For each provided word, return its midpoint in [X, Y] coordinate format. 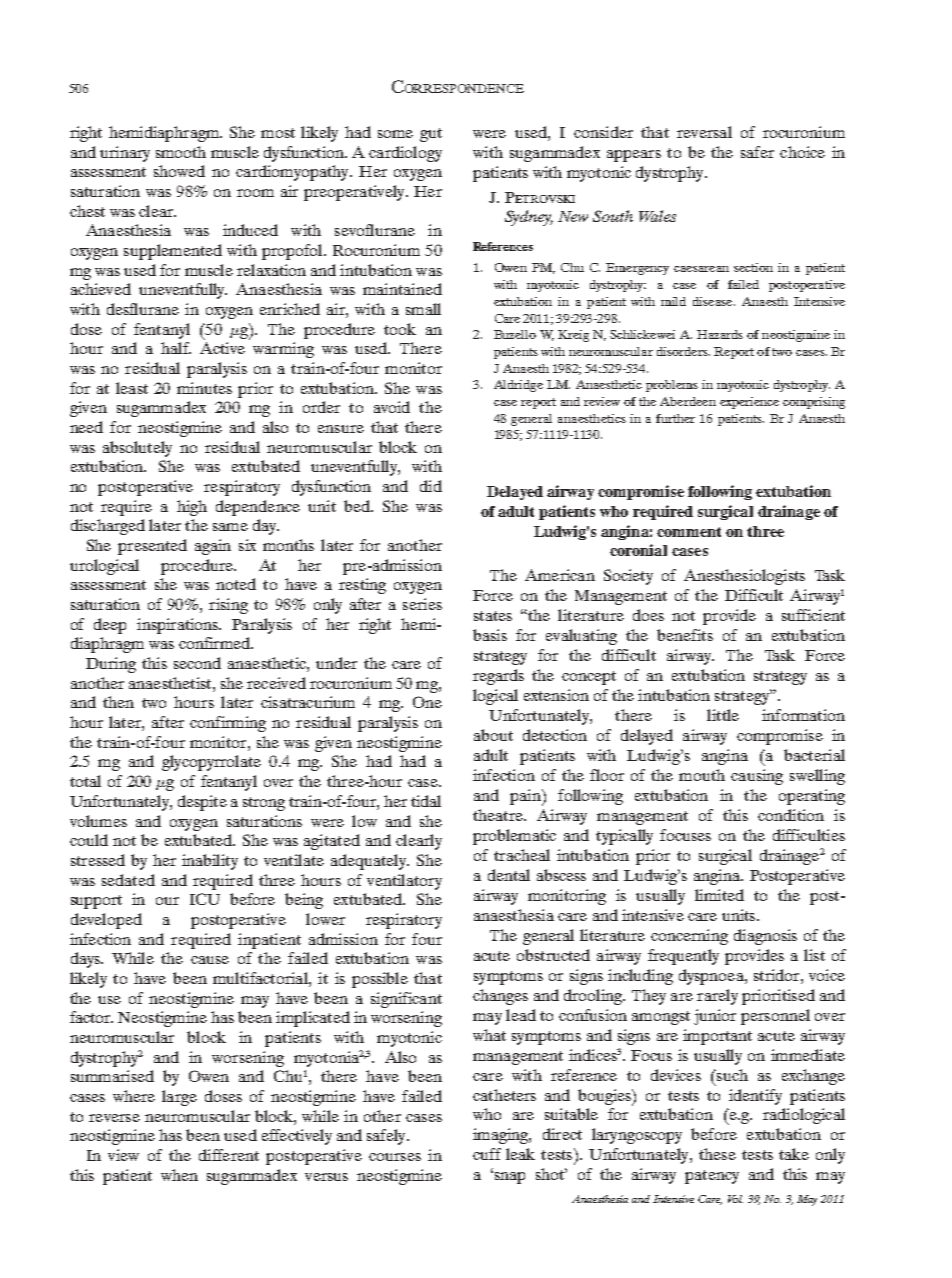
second [197, 663]
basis [490, 635]
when [179, 1175]
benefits [685, 635]
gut [431, 135]
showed [179, 171]
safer [757, 152]
